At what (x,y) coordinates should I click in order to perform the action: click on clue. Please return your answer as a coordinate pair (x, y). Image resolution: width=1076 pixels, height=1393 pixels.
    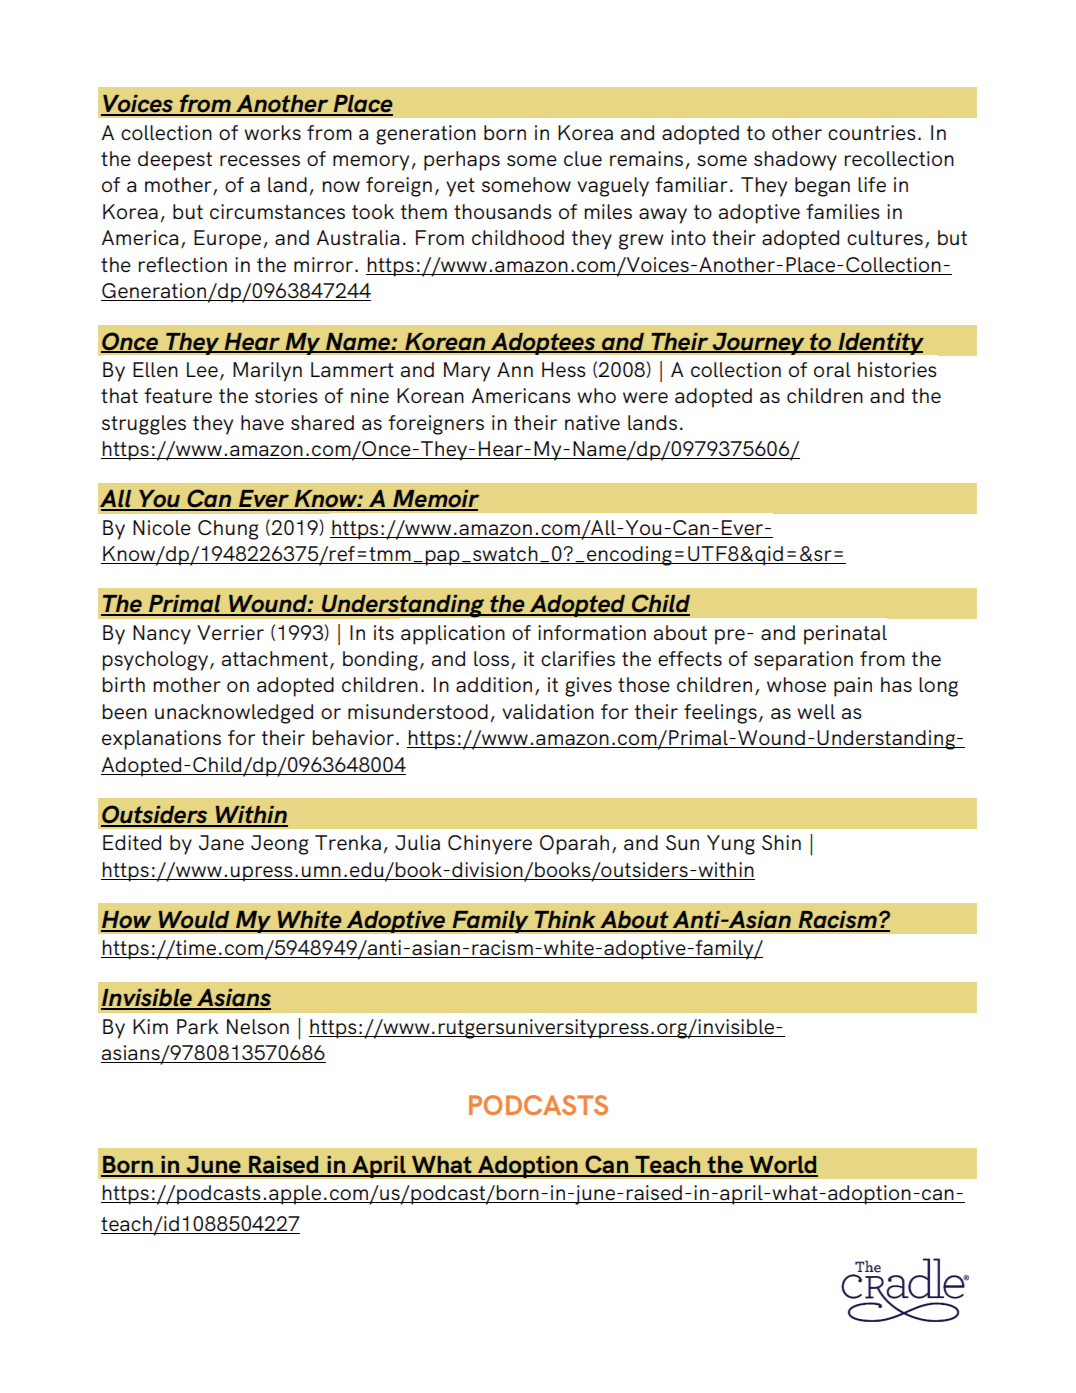
    Looking at the image, I should click on (583, 158).
